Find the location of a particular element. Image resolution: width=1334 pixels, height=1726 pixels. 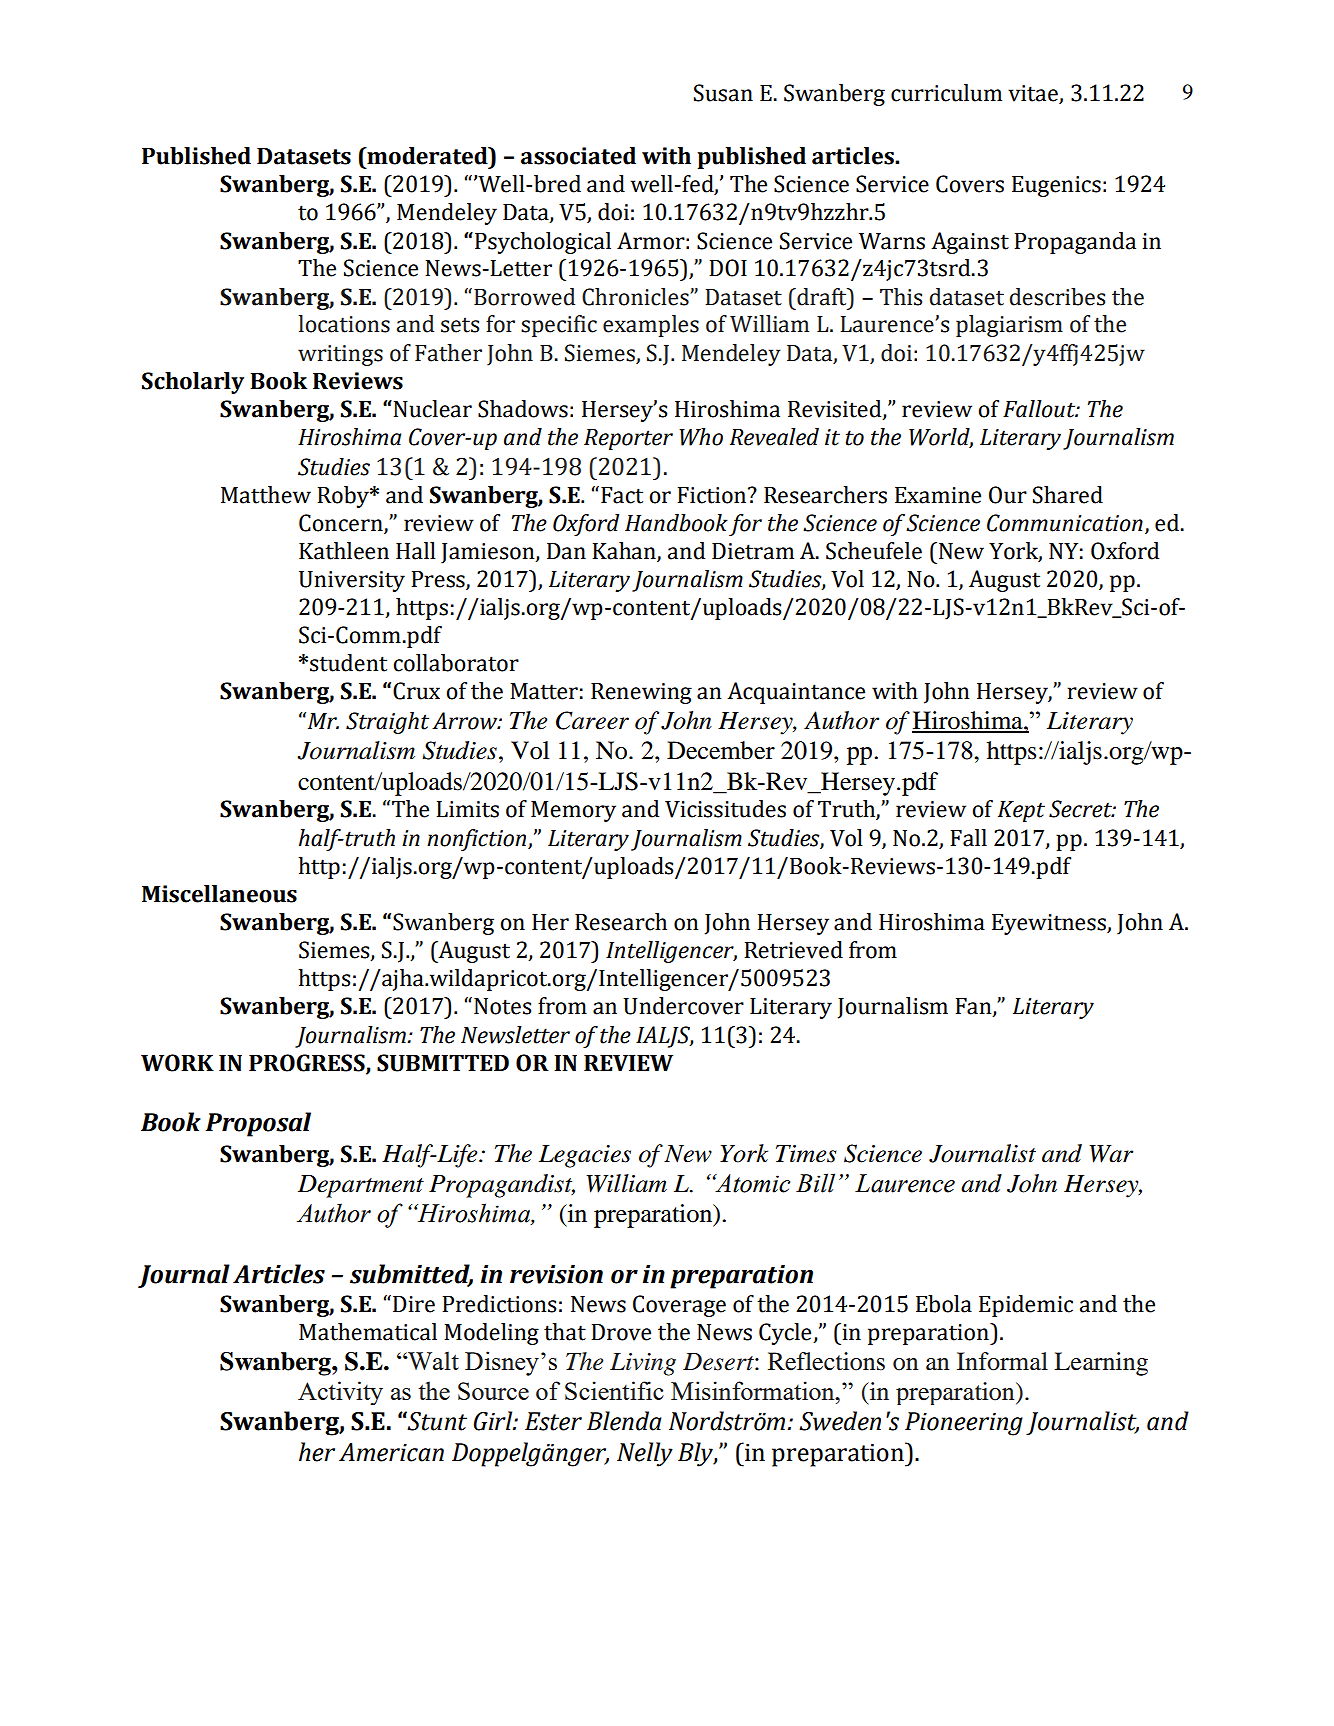

Matthew is located at coordinates (266, 495).
